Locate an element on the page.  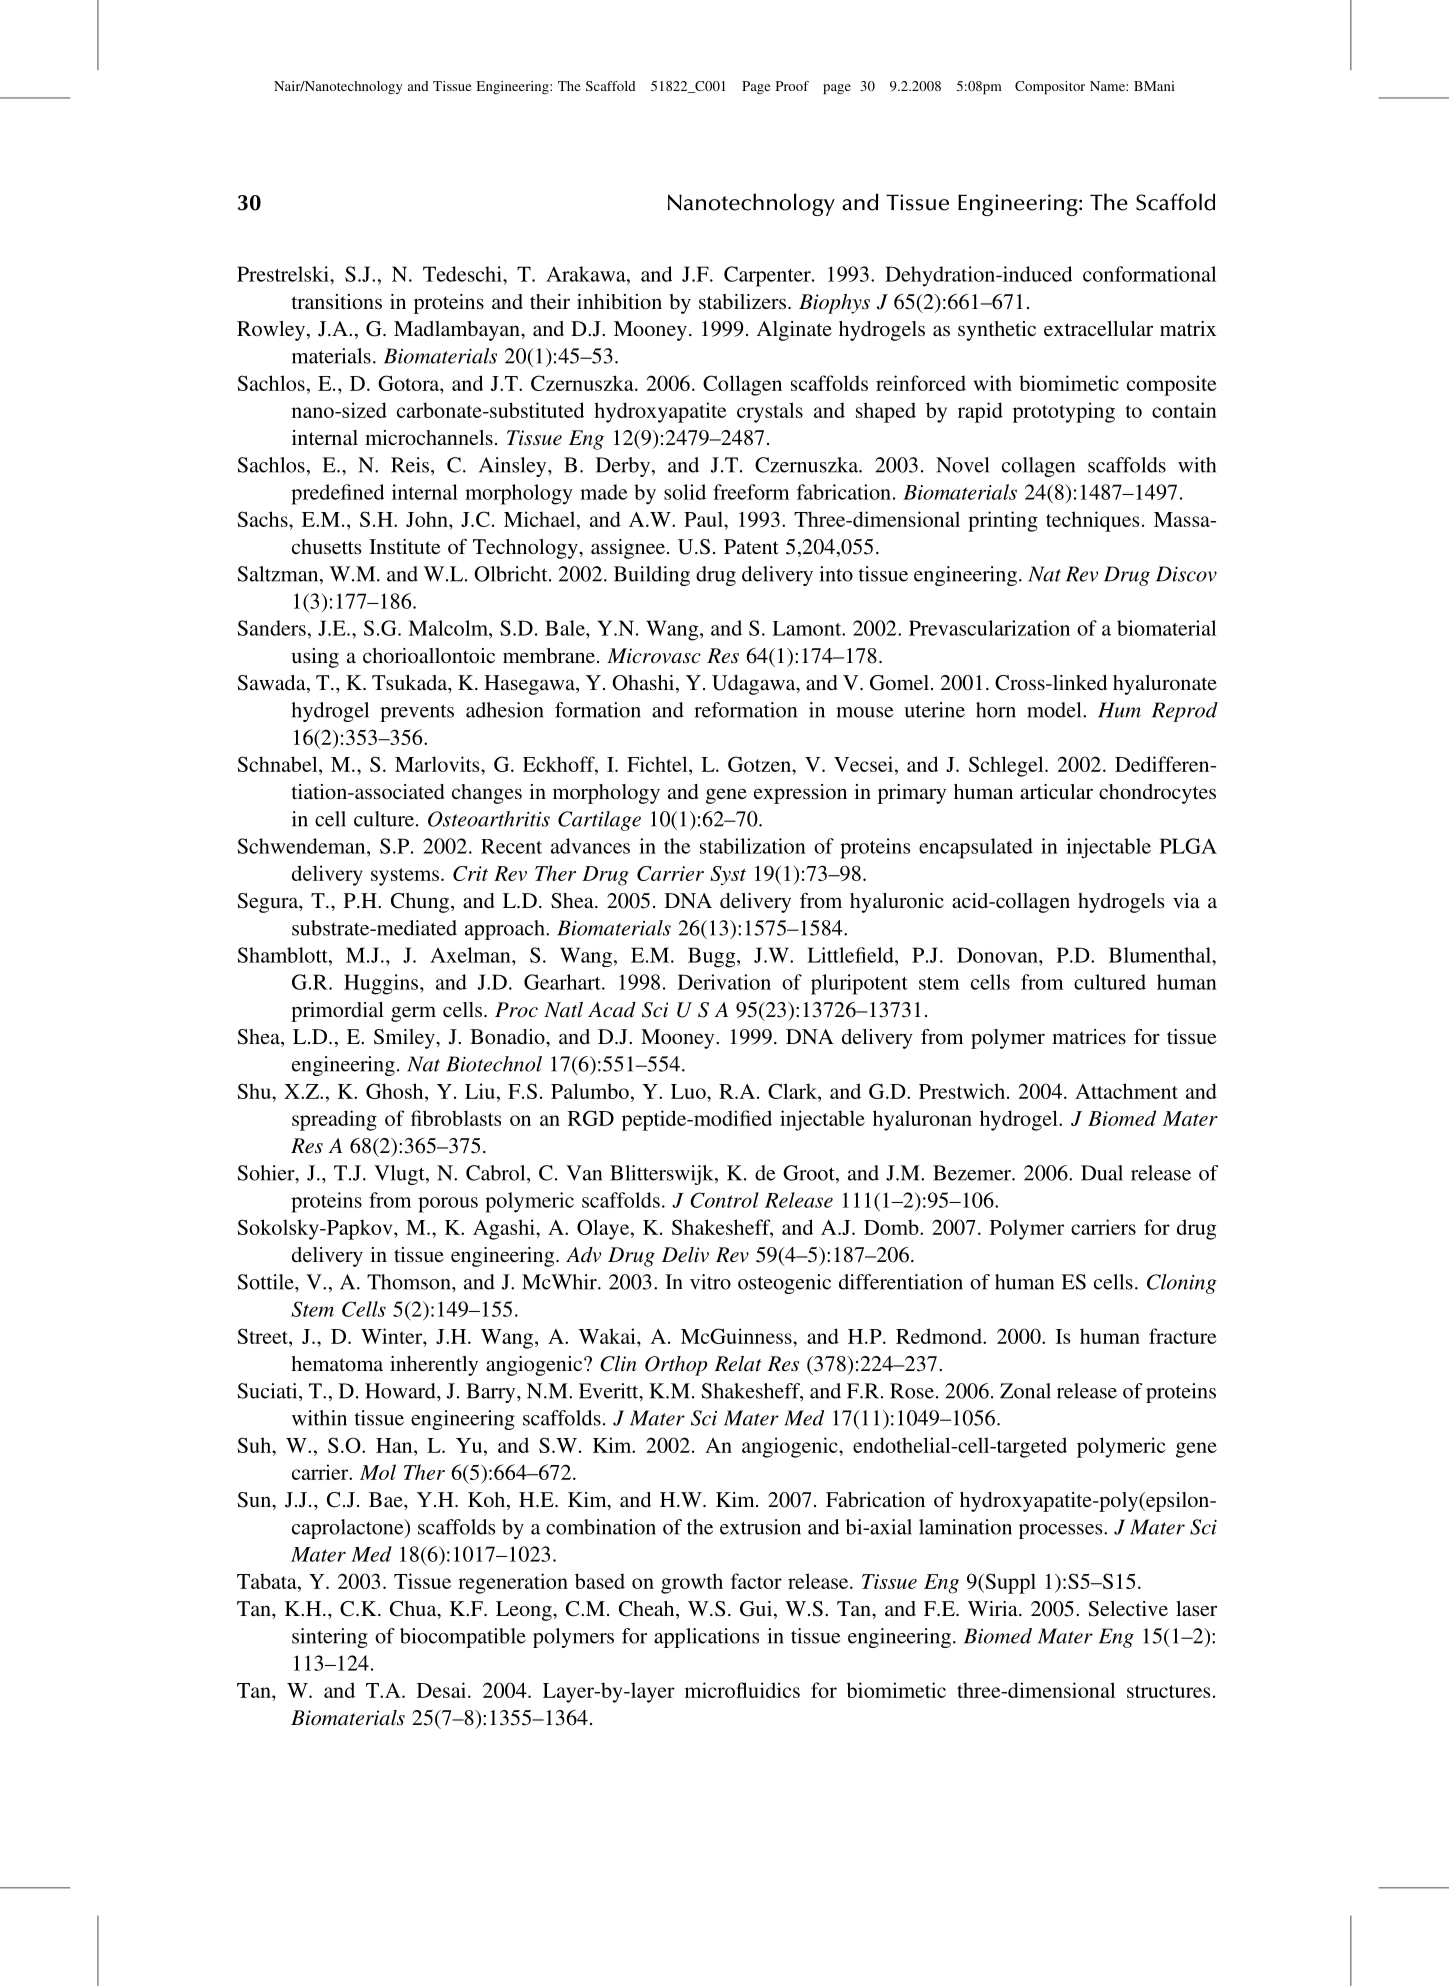
via is located at coordinates (1186, 900).
